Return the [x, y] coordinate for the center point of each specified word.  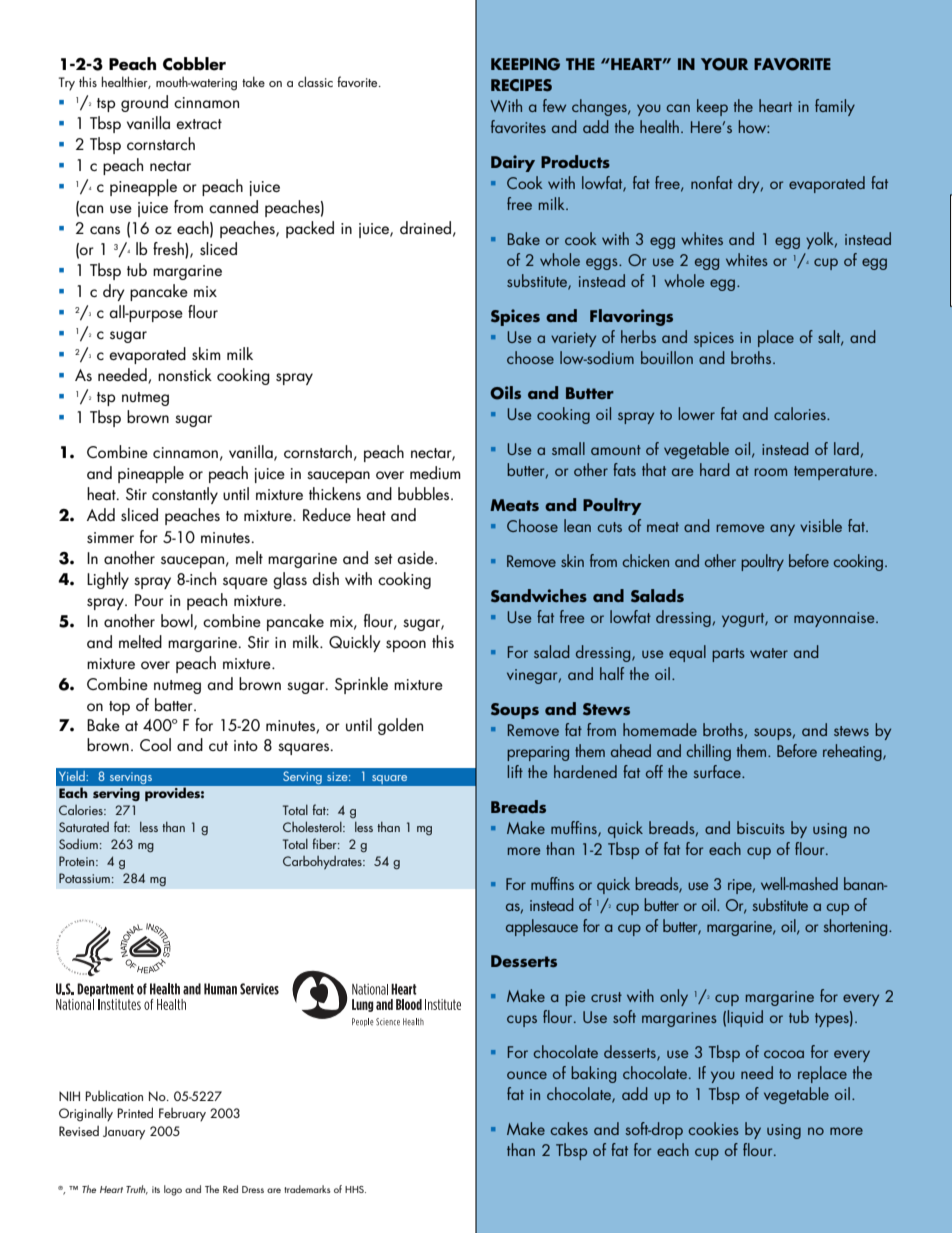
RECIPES [521, 85]
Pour [149, 600]
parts [728, 655]
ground [144, 103]
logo [173, 1190]
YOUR [724, 64]
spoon [406, 646]
